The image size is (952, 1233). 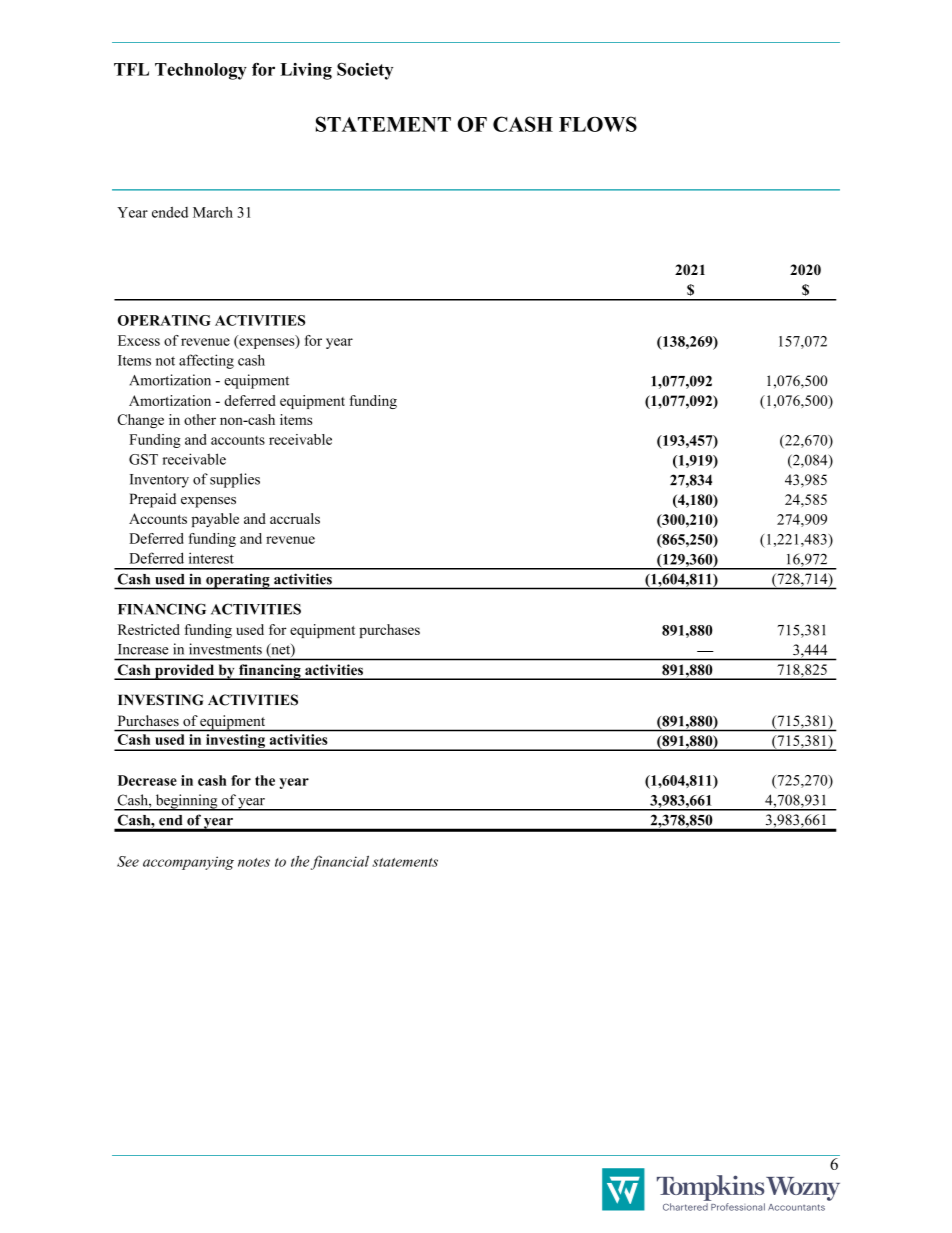 What do you see at coordinates (200, 419) in the image?
I see `other` at bounding box center [200, 419].
